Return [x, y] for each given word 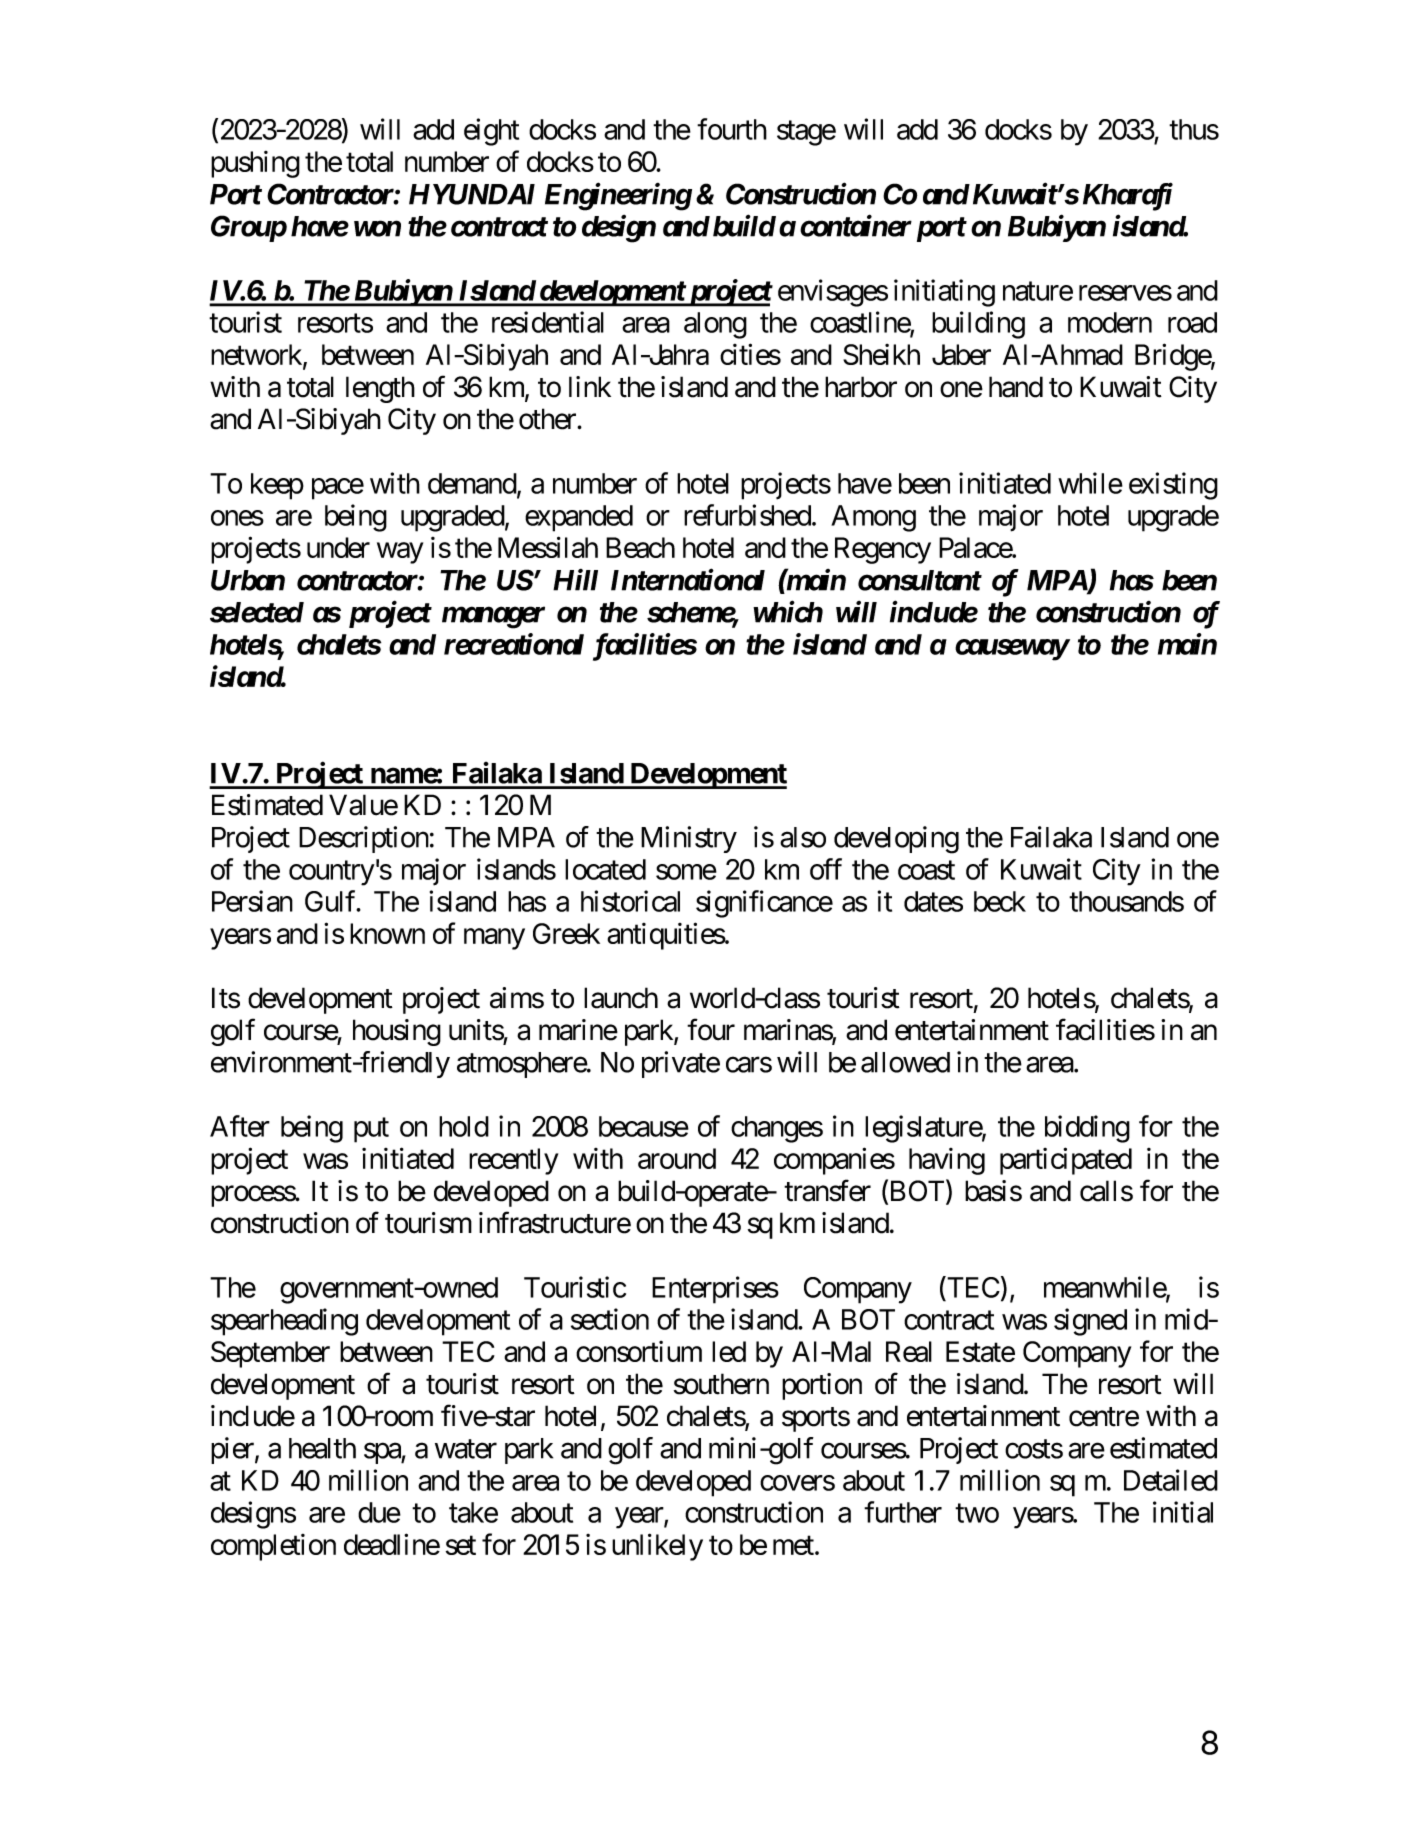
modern [1110, 322]
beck [1000, 901]
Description [364, 839]
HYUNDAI [472, 194]
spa [383, 1453]
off [826, 869]
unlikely [657, 1547]
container [856, 226]
